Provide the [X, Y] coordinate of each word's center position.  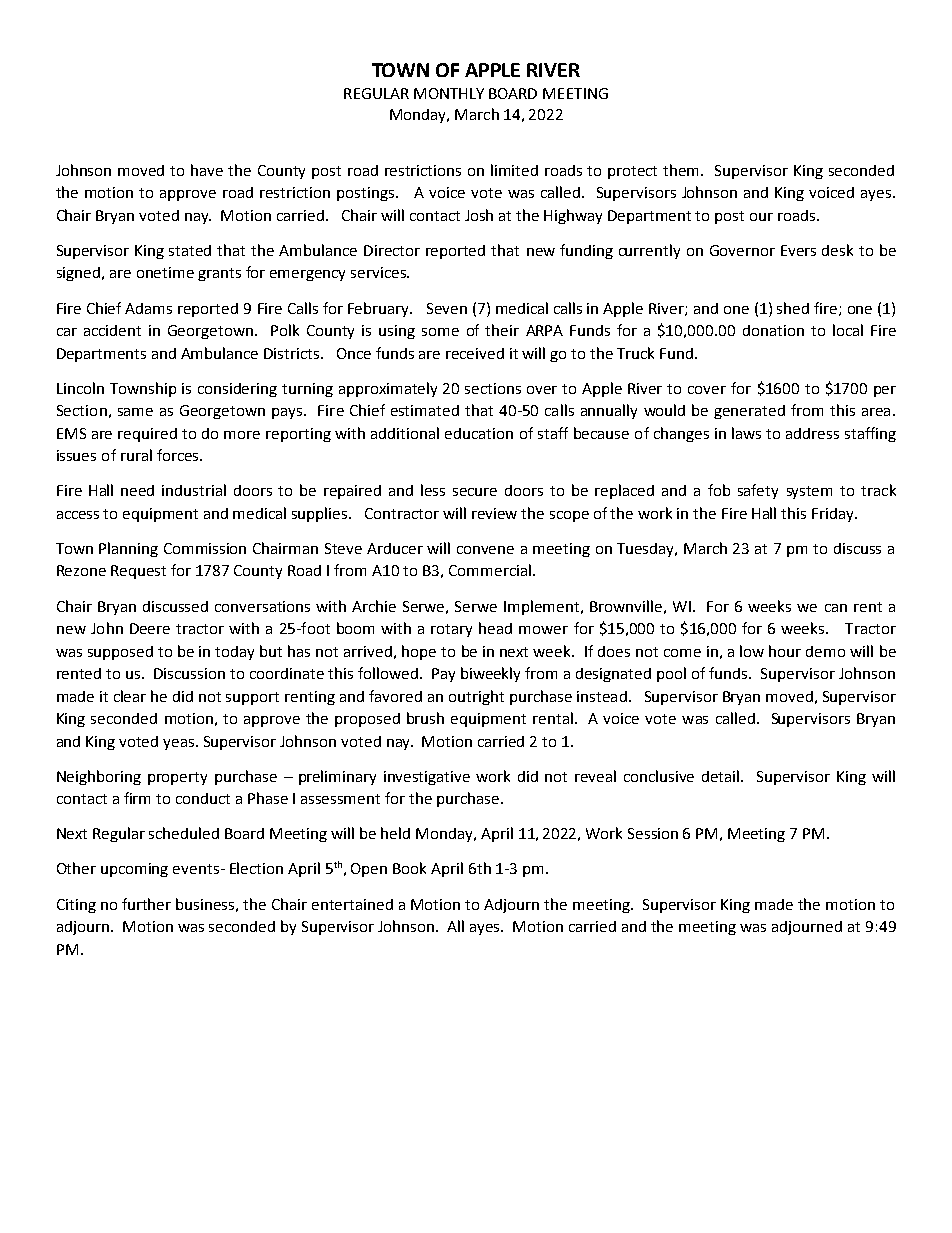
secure [475, 492]
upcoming [134, 870]
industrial [194, 490]
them [682, 170]
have [207, 170]
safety [758, 491]
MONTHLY [449, 93]
